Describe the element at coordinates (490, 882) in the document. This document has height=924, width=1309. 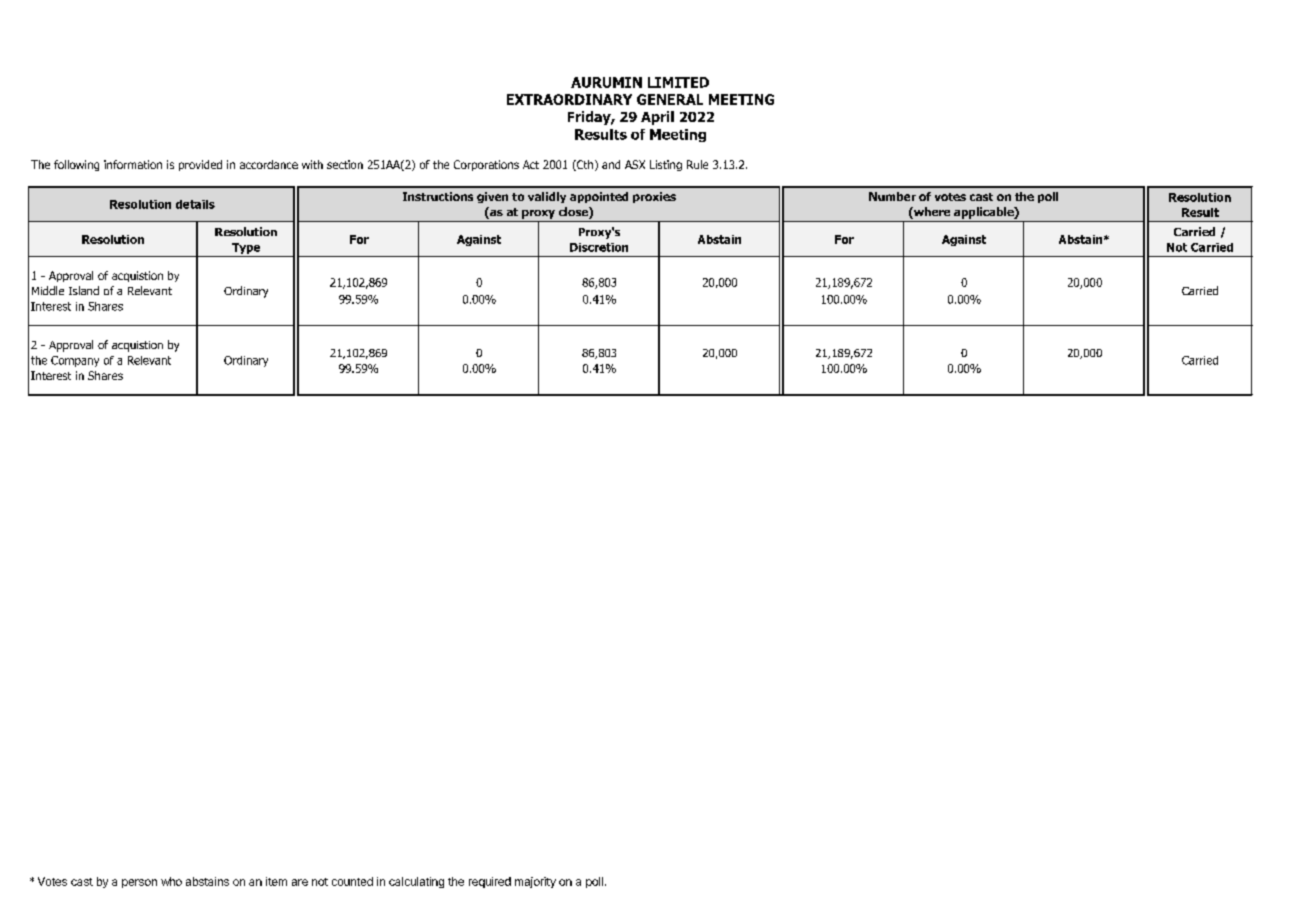
I see `required` at that location.
